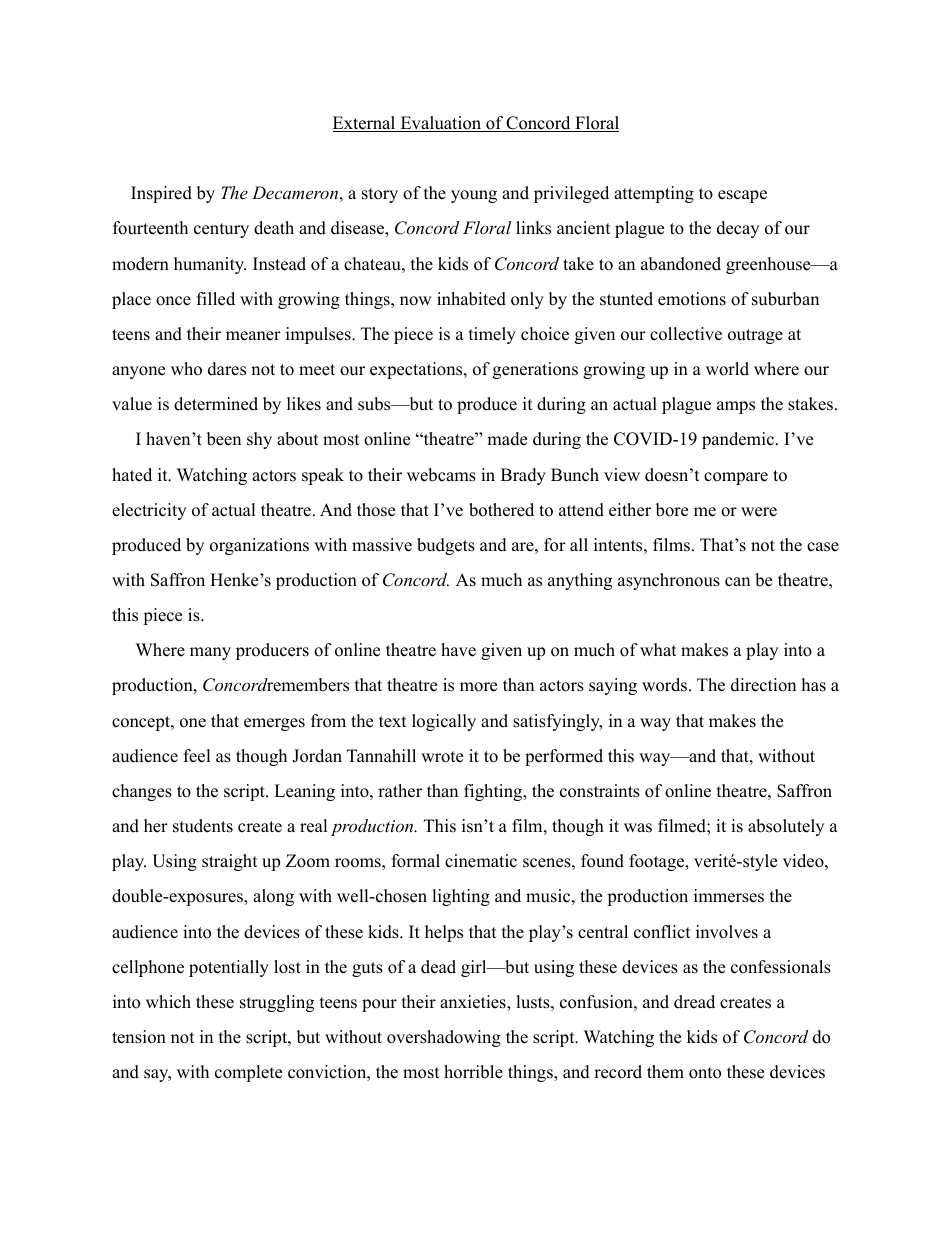 This screenshot has width=952, height=1233. What do you see at coordinates (210, 653) in the screenshot?
I see `many` at bounding box center [210, 653].
